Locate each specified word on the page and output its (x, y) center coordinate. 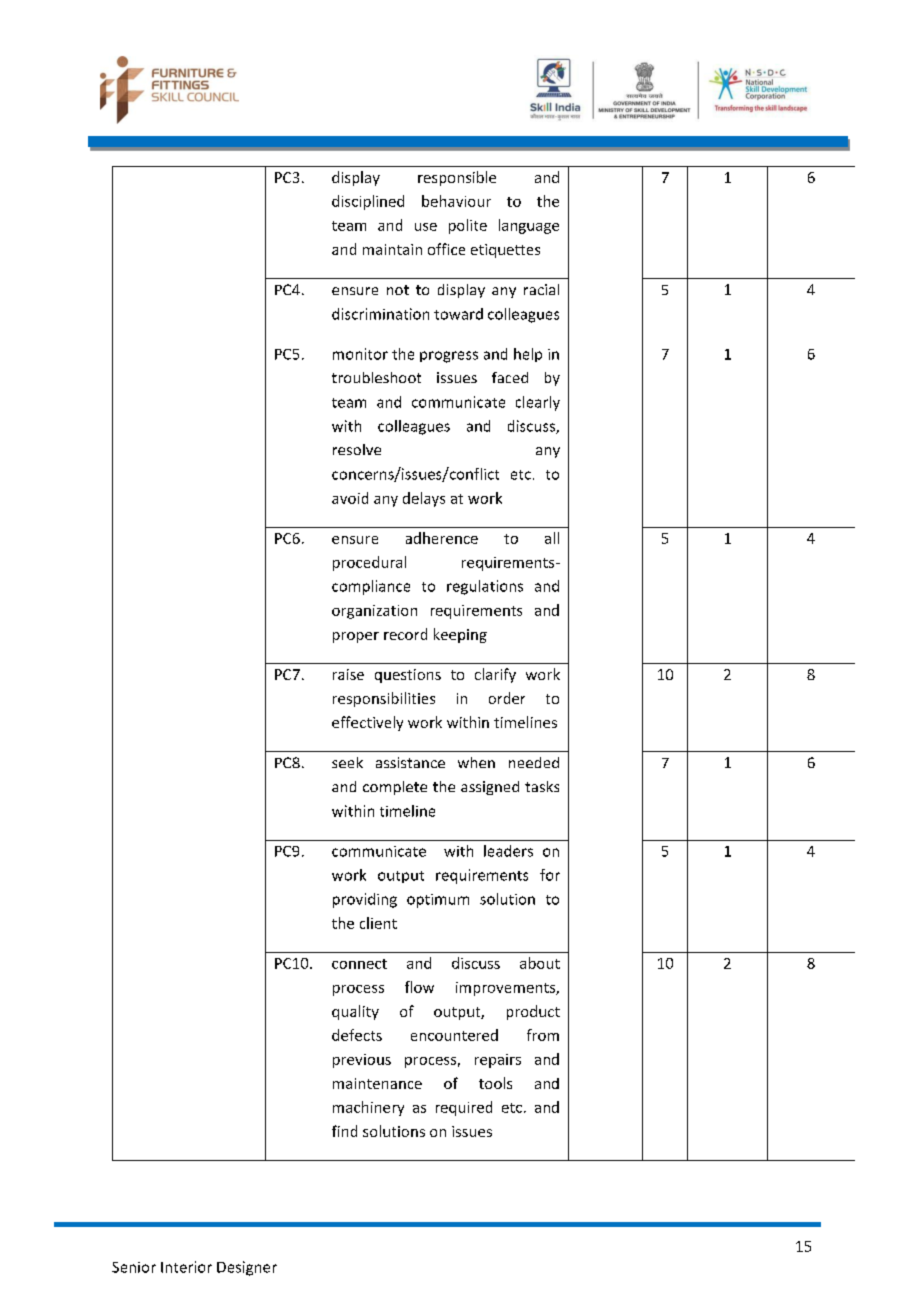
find (344, 1131)
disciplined (368, 202)
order (507, 698)
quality (355, 1012)
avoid (350, 498)
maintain (392, 249)
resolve (357, 449)
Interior (186, 1267)
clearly (538, 403)
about (540, 963)
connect (359, 964)
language (529, 226)
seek (347, 762)
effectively (367, 723)
